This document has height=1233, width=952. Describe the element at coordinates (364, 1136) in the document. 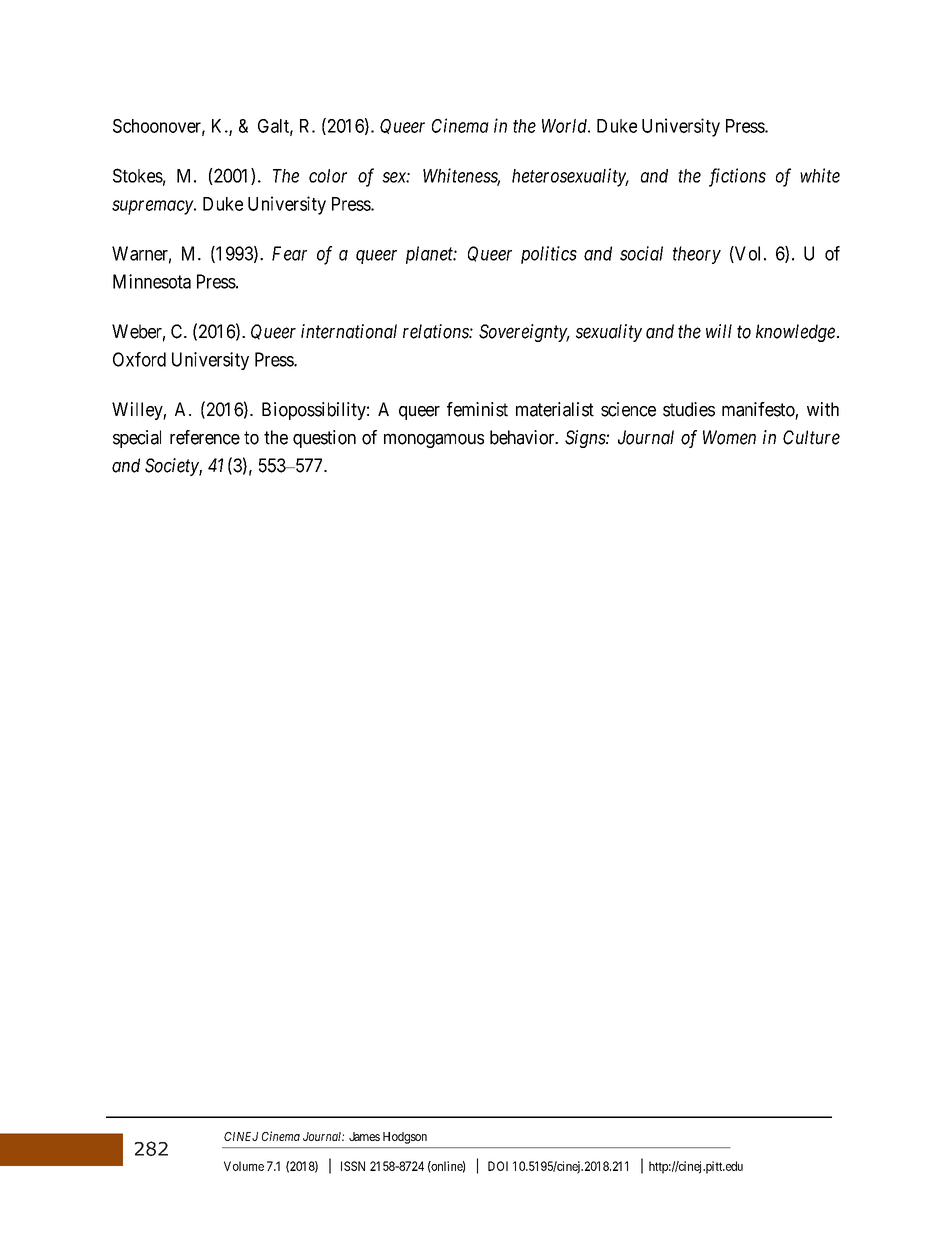

I see `James` at that location.
